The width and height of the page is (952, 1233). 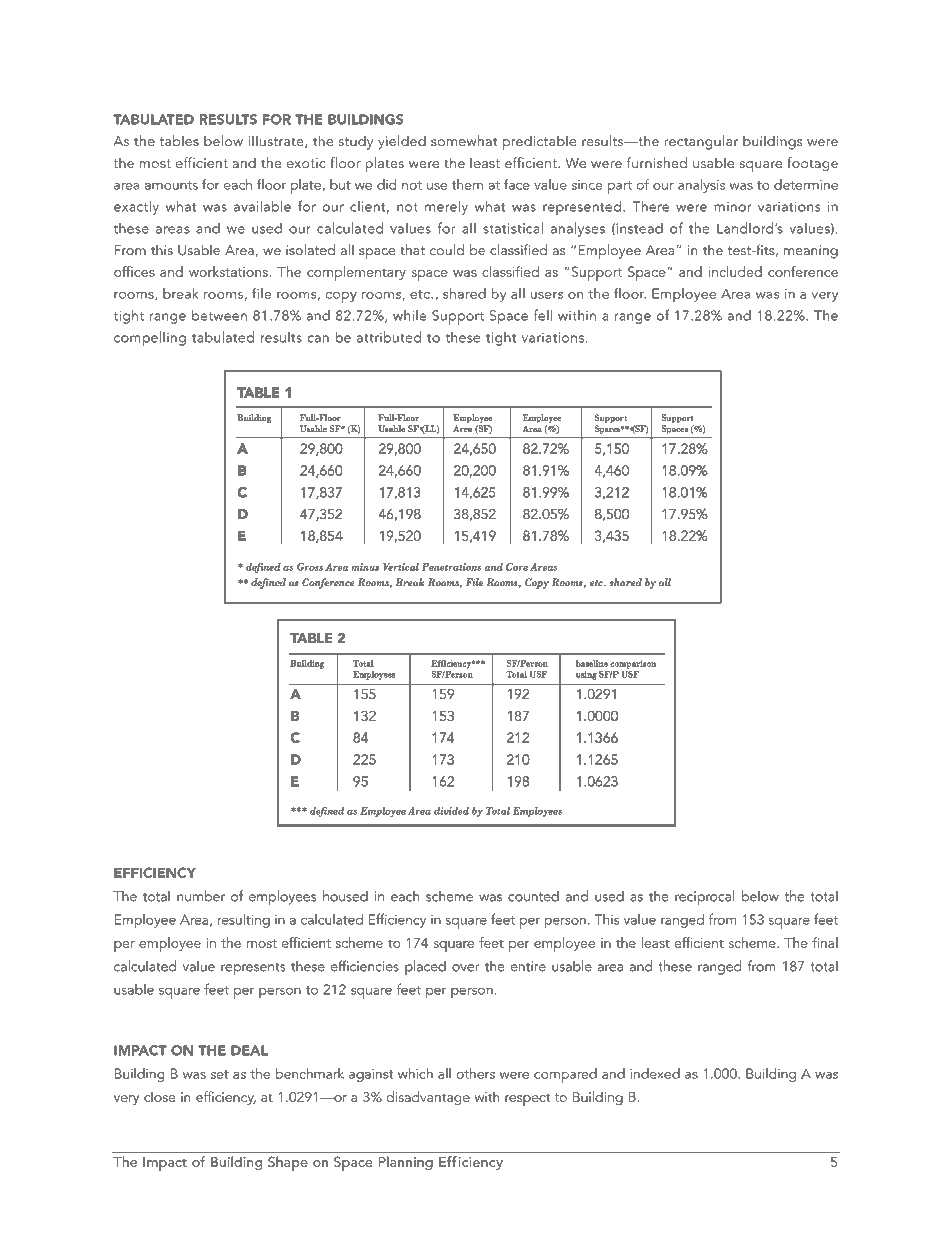 What do you see at coordinates (310, 567) in the page?
I see `Gross` at bounding box center [310, 567].
